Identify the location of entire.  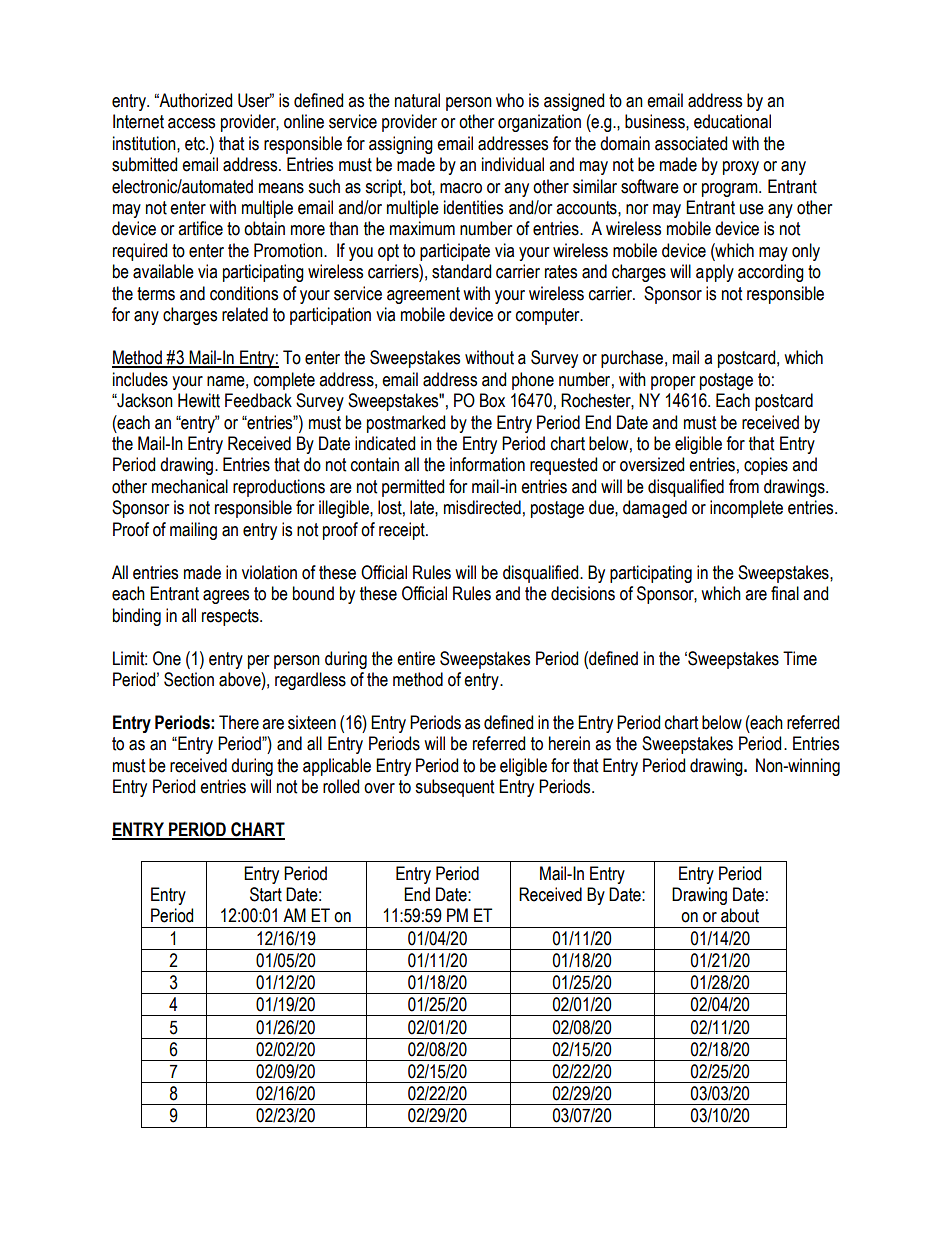
(416, 658).
